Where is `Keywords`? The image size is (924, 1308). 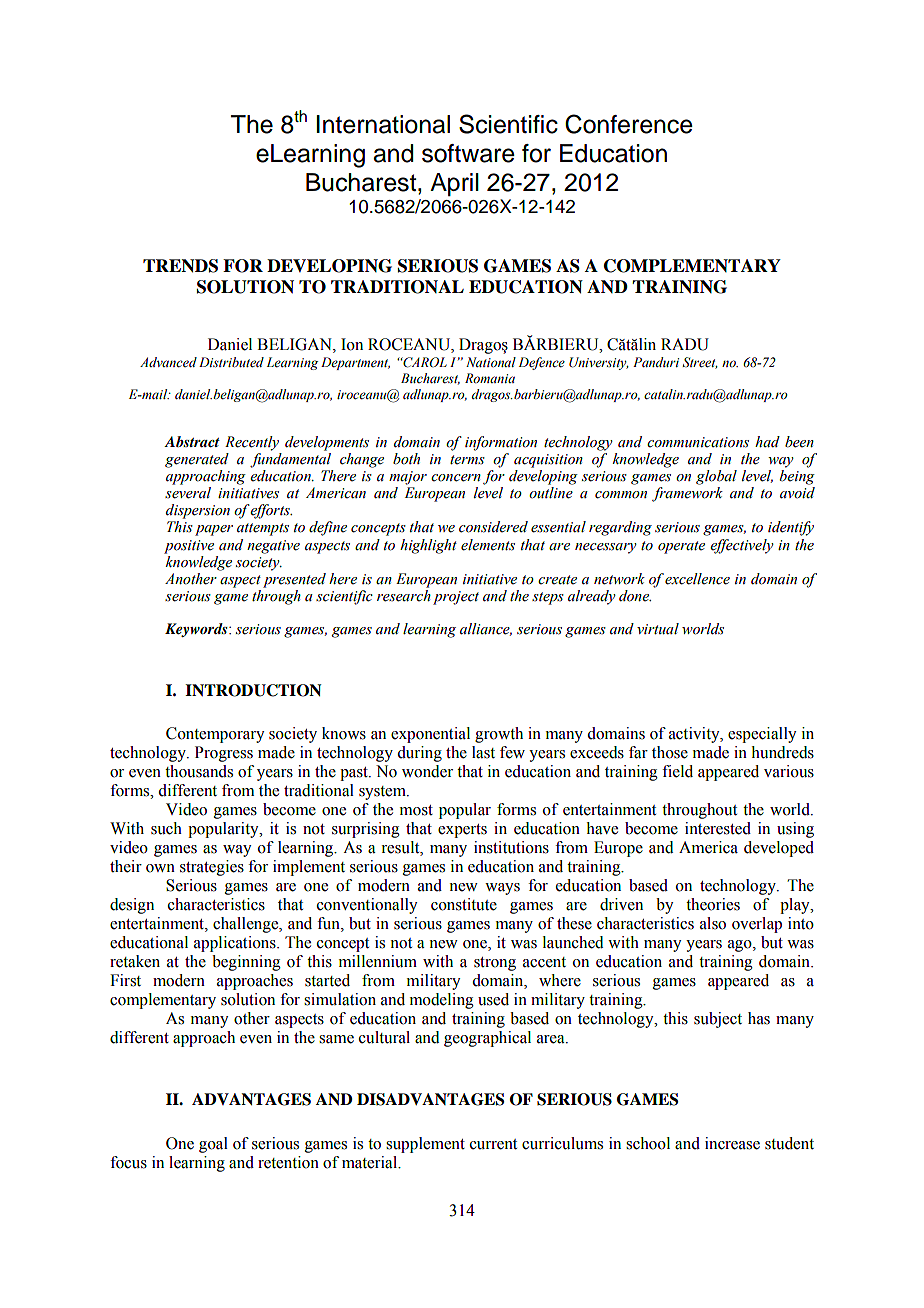
Keywords is located at coordinates (197, 630).
